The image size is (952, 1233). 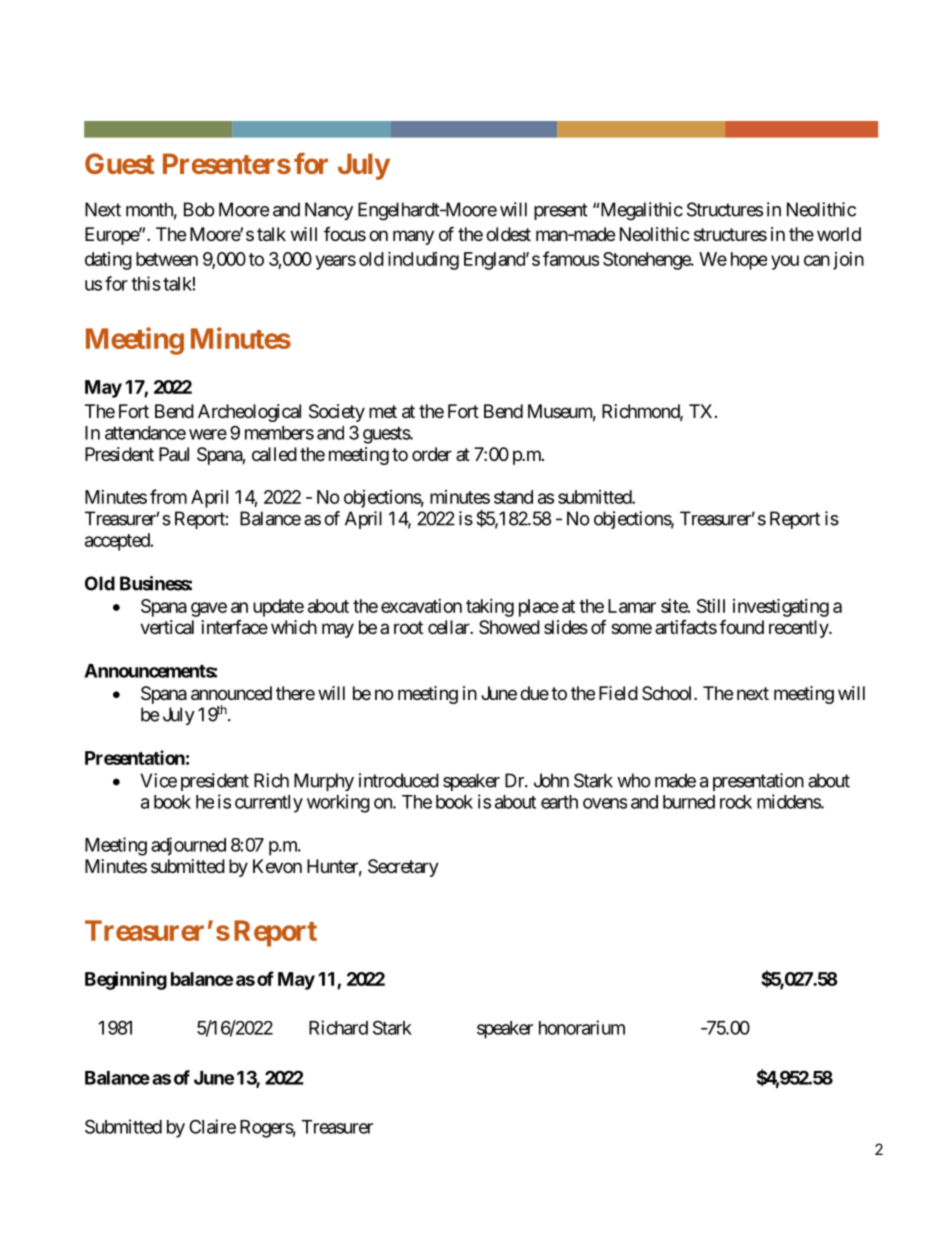 I want to click on Bob, so click(x=199, y=209).
